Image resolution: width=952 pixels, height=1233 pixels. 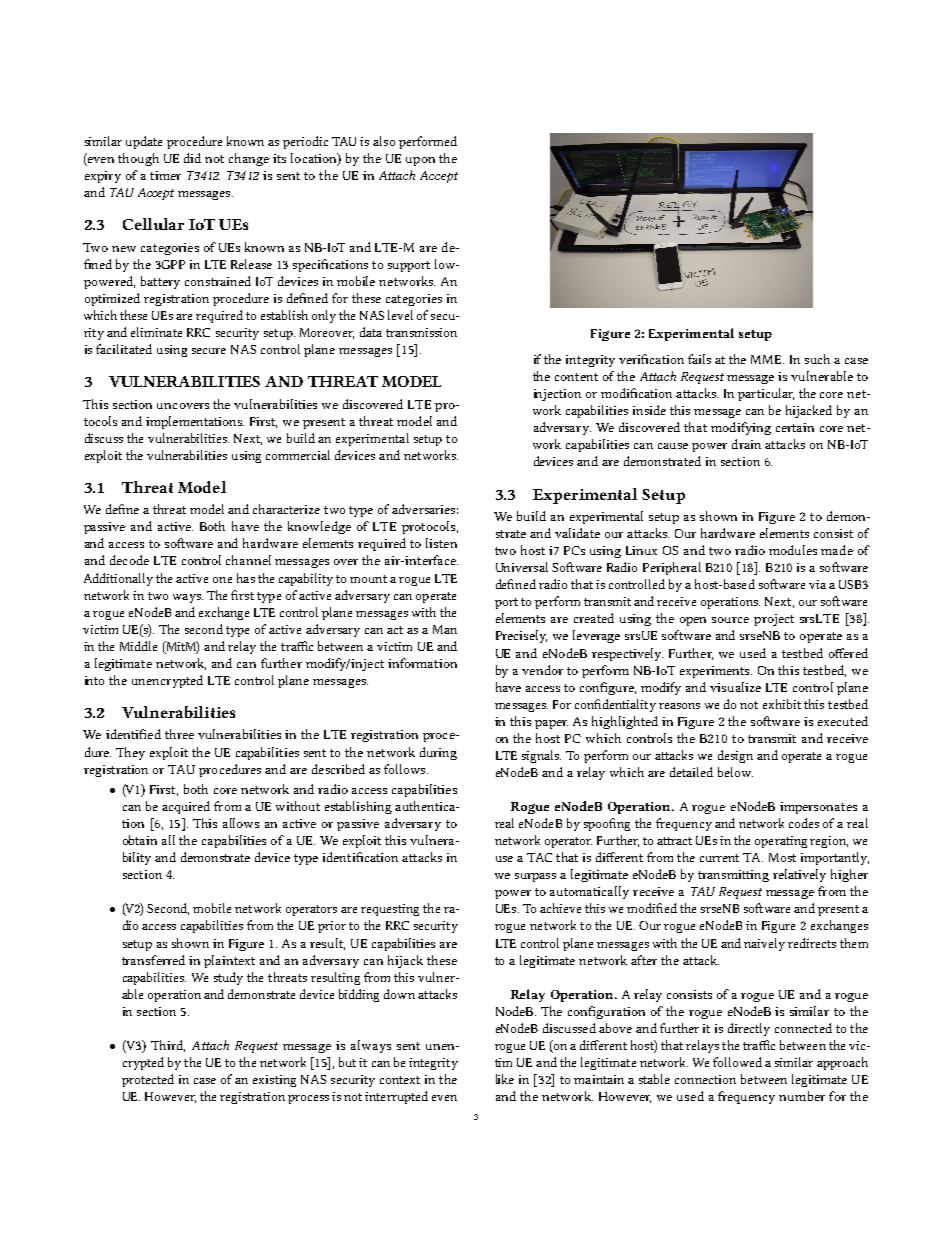 What do you see at coordinates (298, 455) in the screenshot?
I see `commercial` at bounding box center [298, 455].
